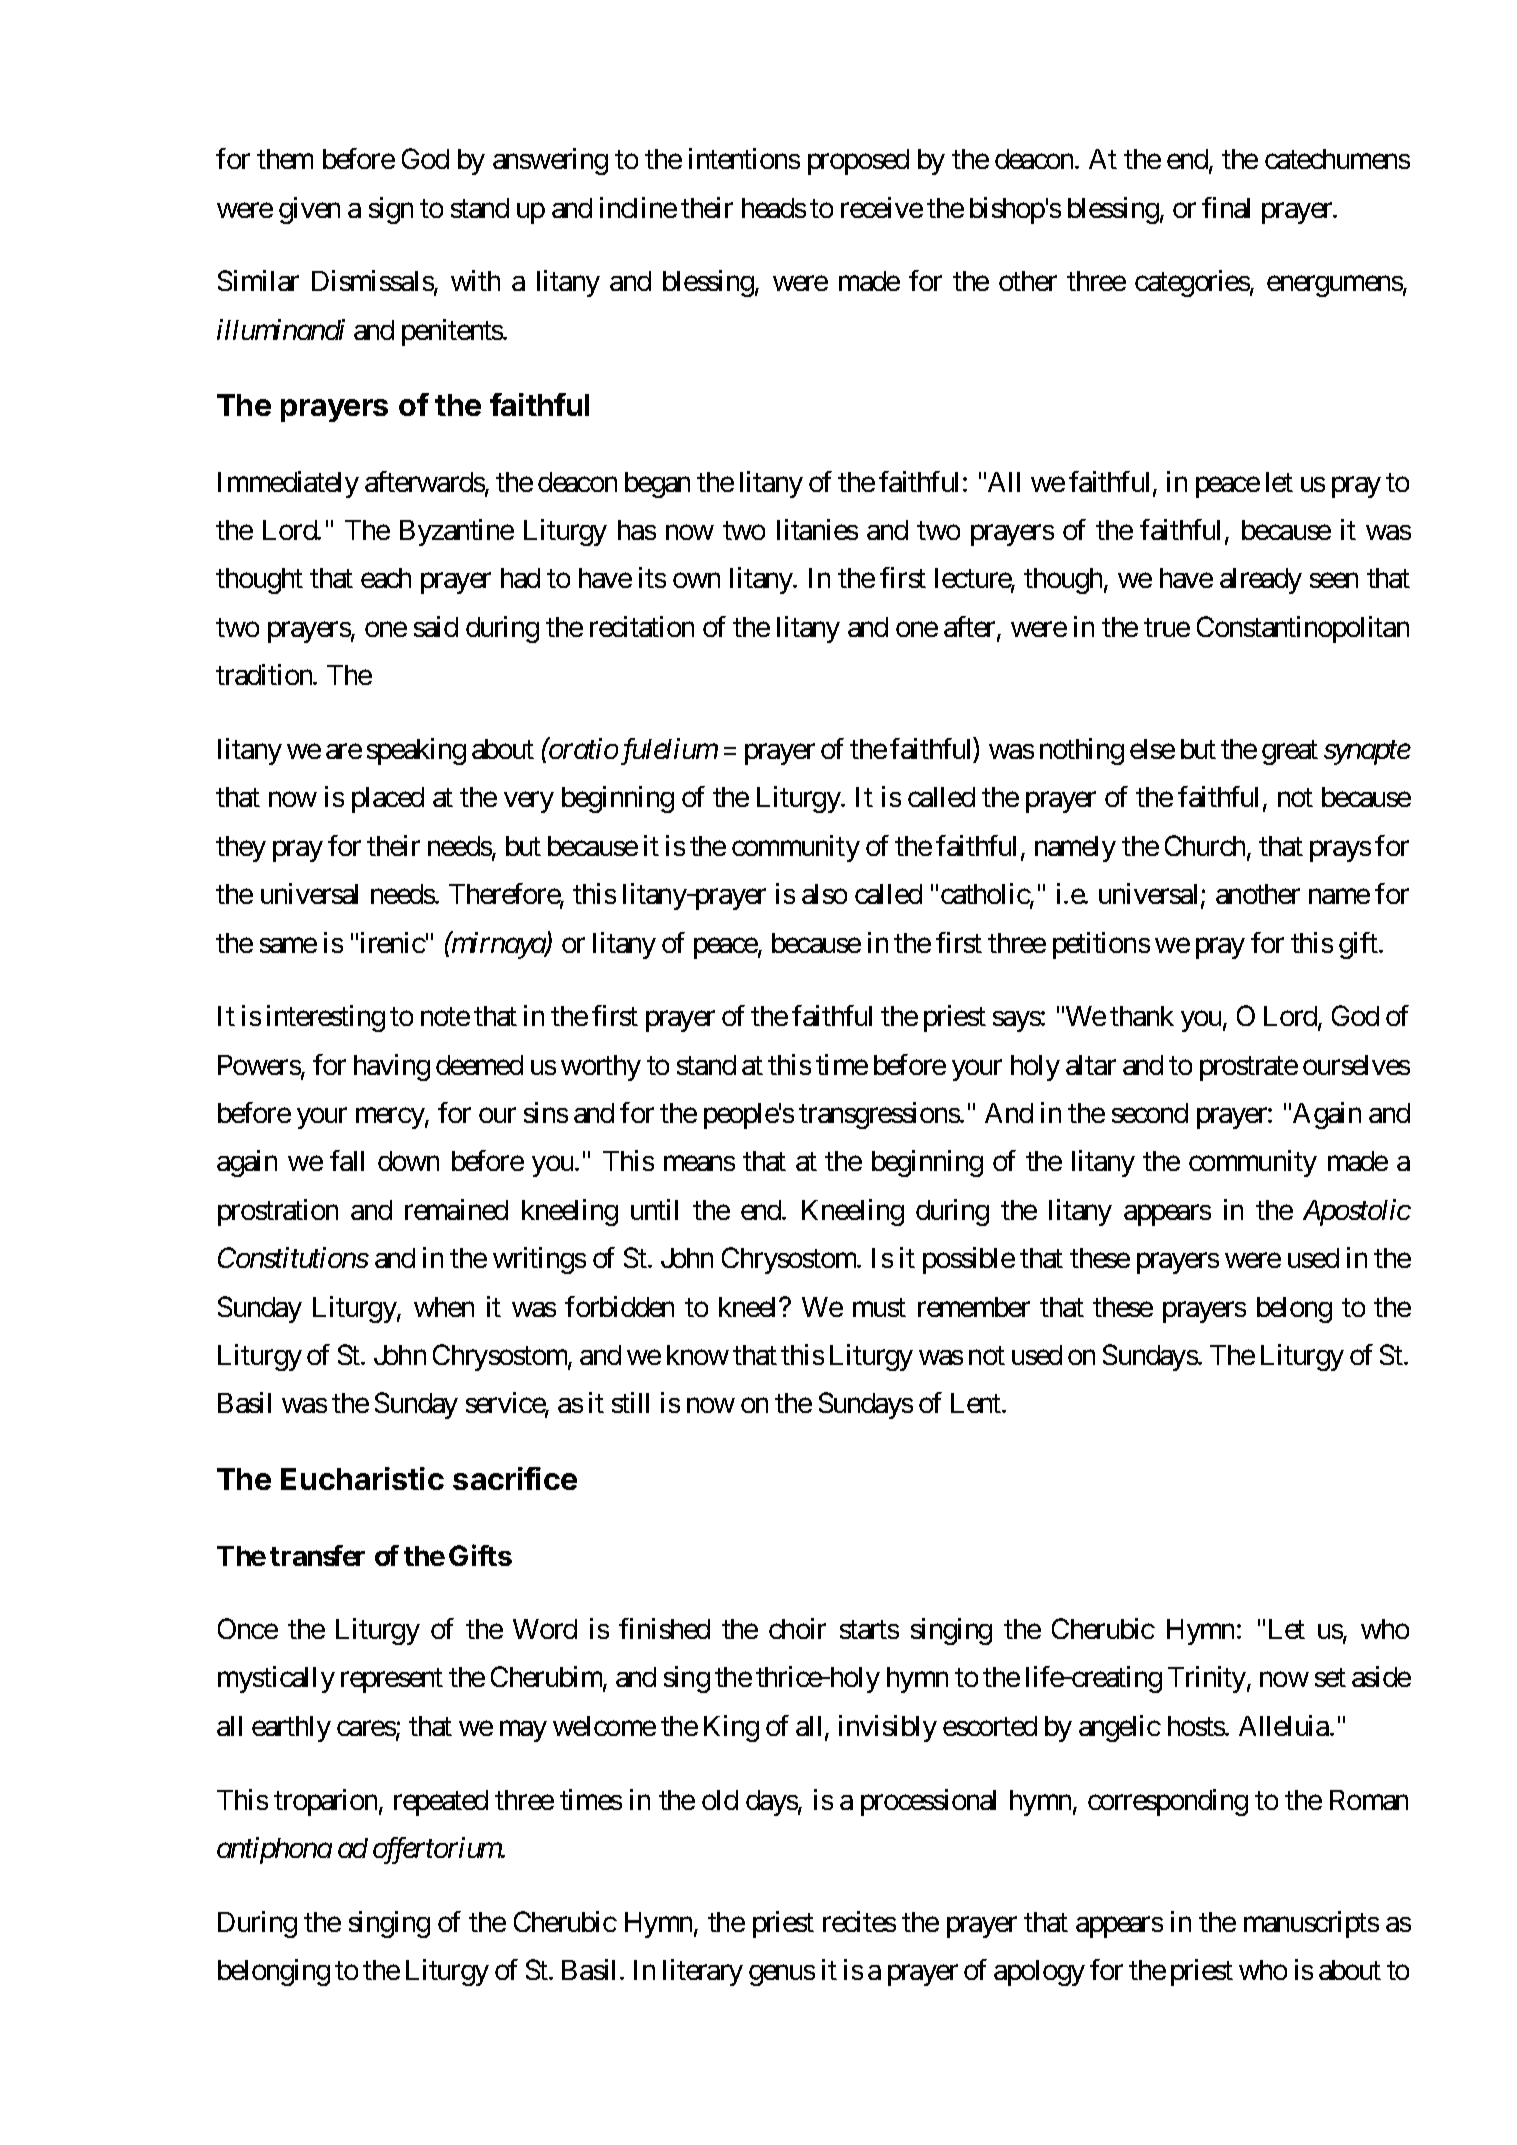  I want to click on repeated, so click(441, 1803).
